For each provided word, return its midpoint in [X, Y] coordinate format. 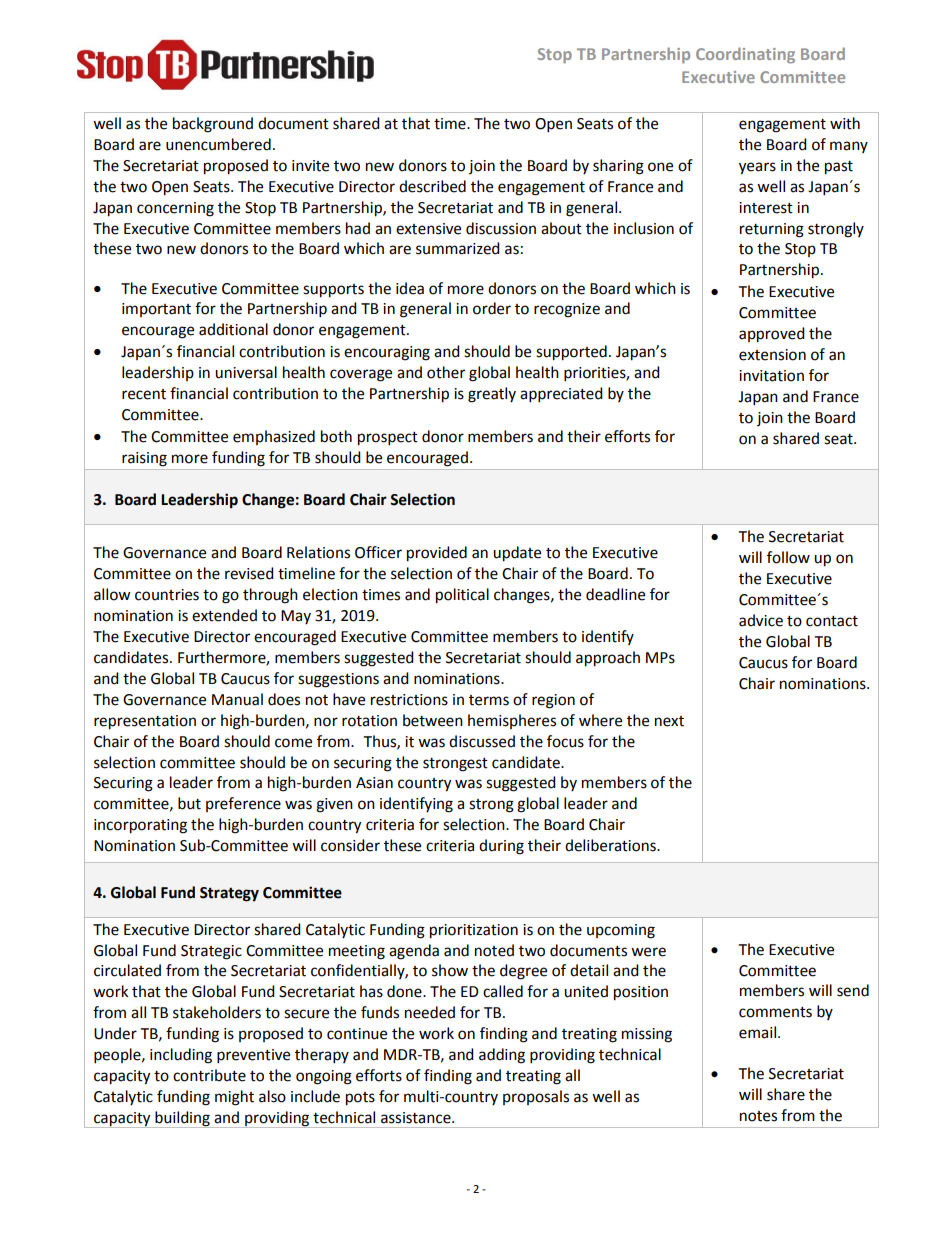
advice [761, 620]
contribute [209, 1075]
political [462, 596]
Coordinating [745, 55]
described [432, 186]
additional [233, 329]
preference [243, 804]
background [213, 125]
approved [772, 335]
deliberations [611, 845]
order [492, 308]
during [501, 847]
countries [167, 595]
